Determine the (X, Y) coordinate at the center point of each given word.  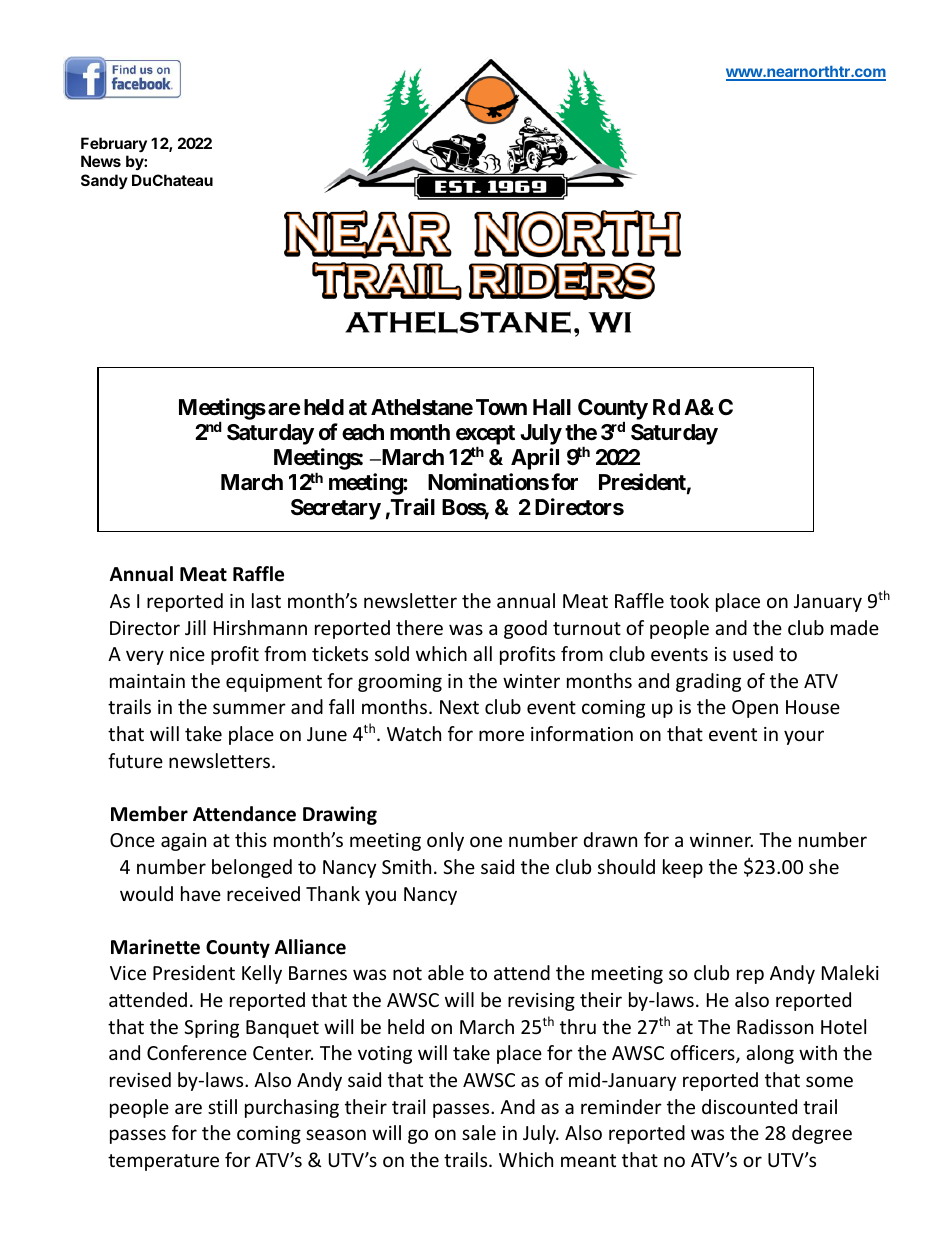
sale (479, 1132)
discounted (749, 1106)
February (114, 146)
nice (187, 654)
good (525, 629)
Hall (552, 407)
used (753, 653)
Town (501, 407)
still (222, 1106)
